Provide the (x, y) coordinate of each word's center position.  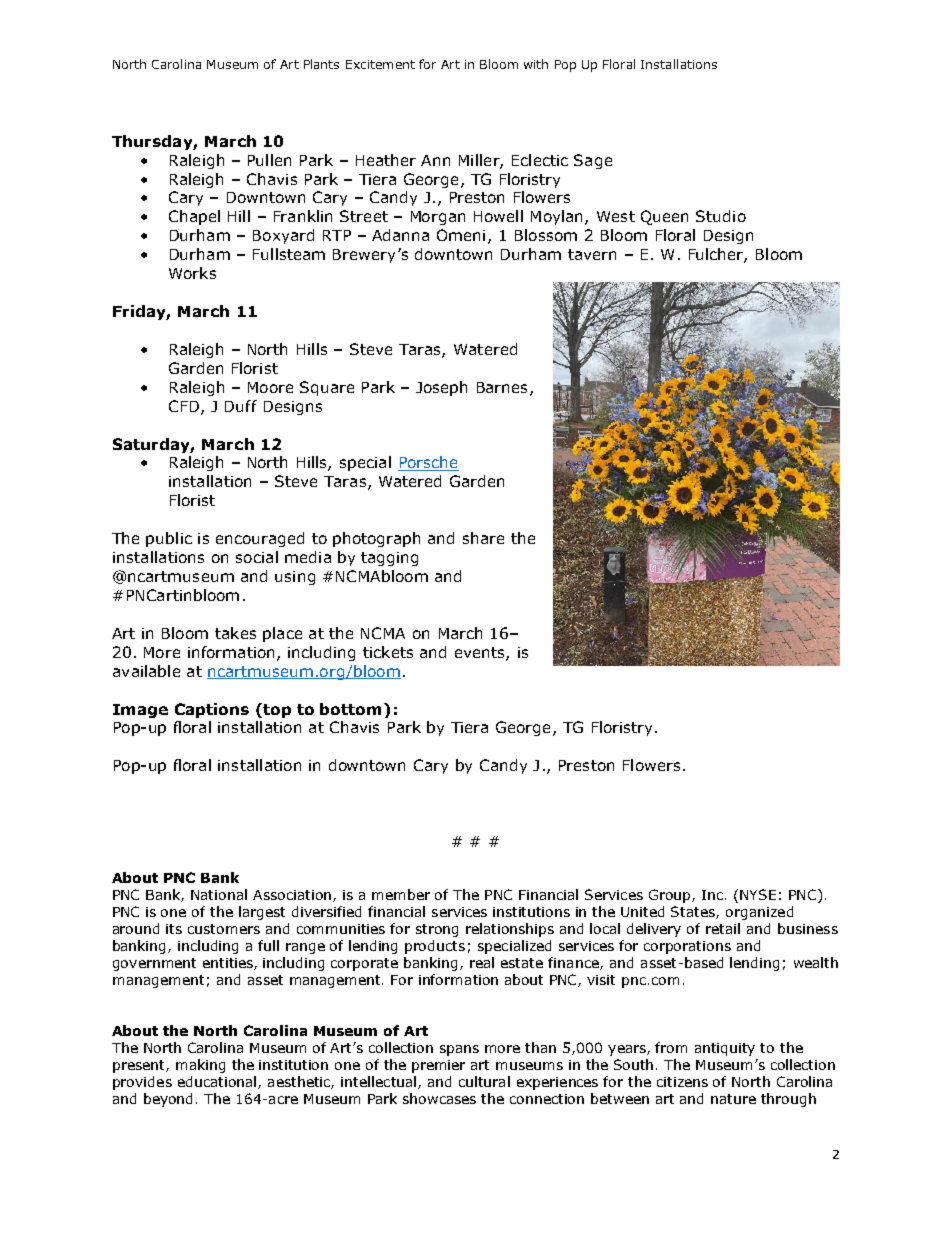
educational (217, 1081)
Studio (721, 216)
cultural (484, 1081)
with (536, 64)
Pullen (269, 160)
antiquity (725, 1049)
